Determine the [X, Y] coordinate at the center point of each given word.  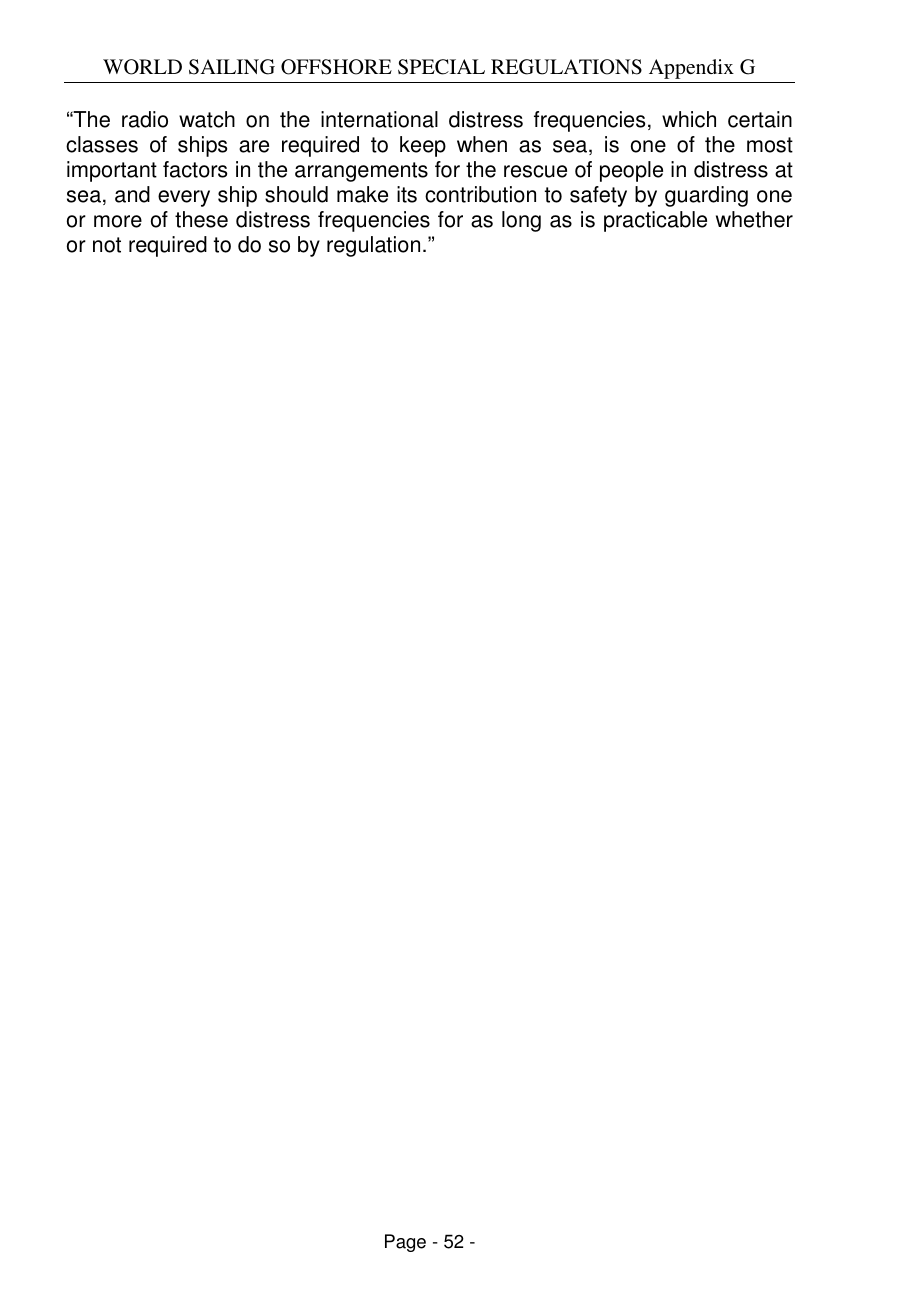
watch [207, 119]
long [521, 221]
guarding [706, 196]
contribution [480, 194]
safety [598, 196]
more [118, 221]
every [184, 198]
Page [405, 1243]
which [689, 119]
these [201, 219]
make [362, 194]
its [407, 194]
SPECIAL [441, 67]
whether [754, 219]
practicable [655, 221]
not [107, 245]
